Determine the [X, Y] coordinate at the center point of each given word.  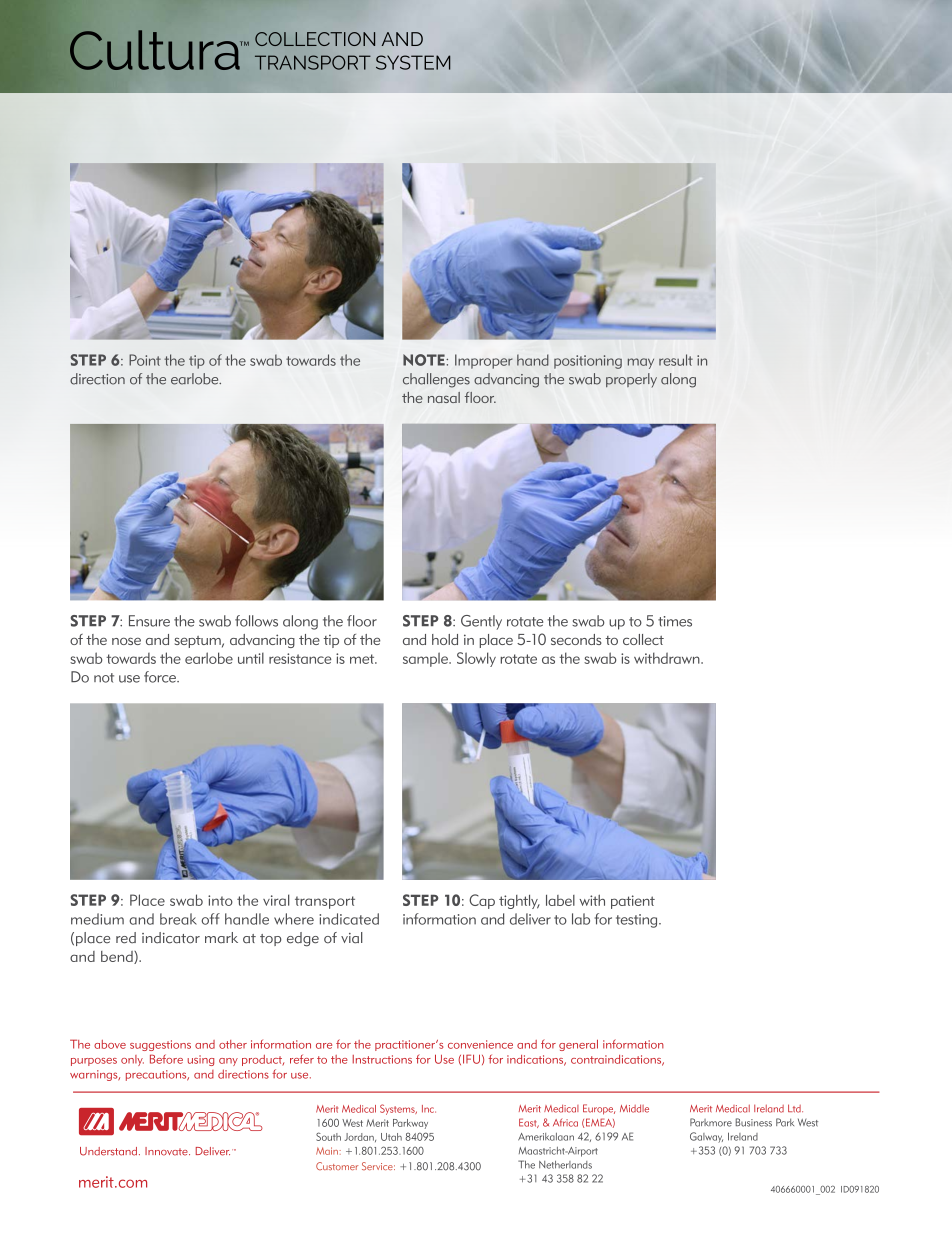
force [161, 677]
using [201, 1060]
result [676, 360]
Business [754, 1122]
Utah [391, 1137]
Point [145, 360]
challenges [436, 380]
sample [426, 659]
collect [643, 639]
